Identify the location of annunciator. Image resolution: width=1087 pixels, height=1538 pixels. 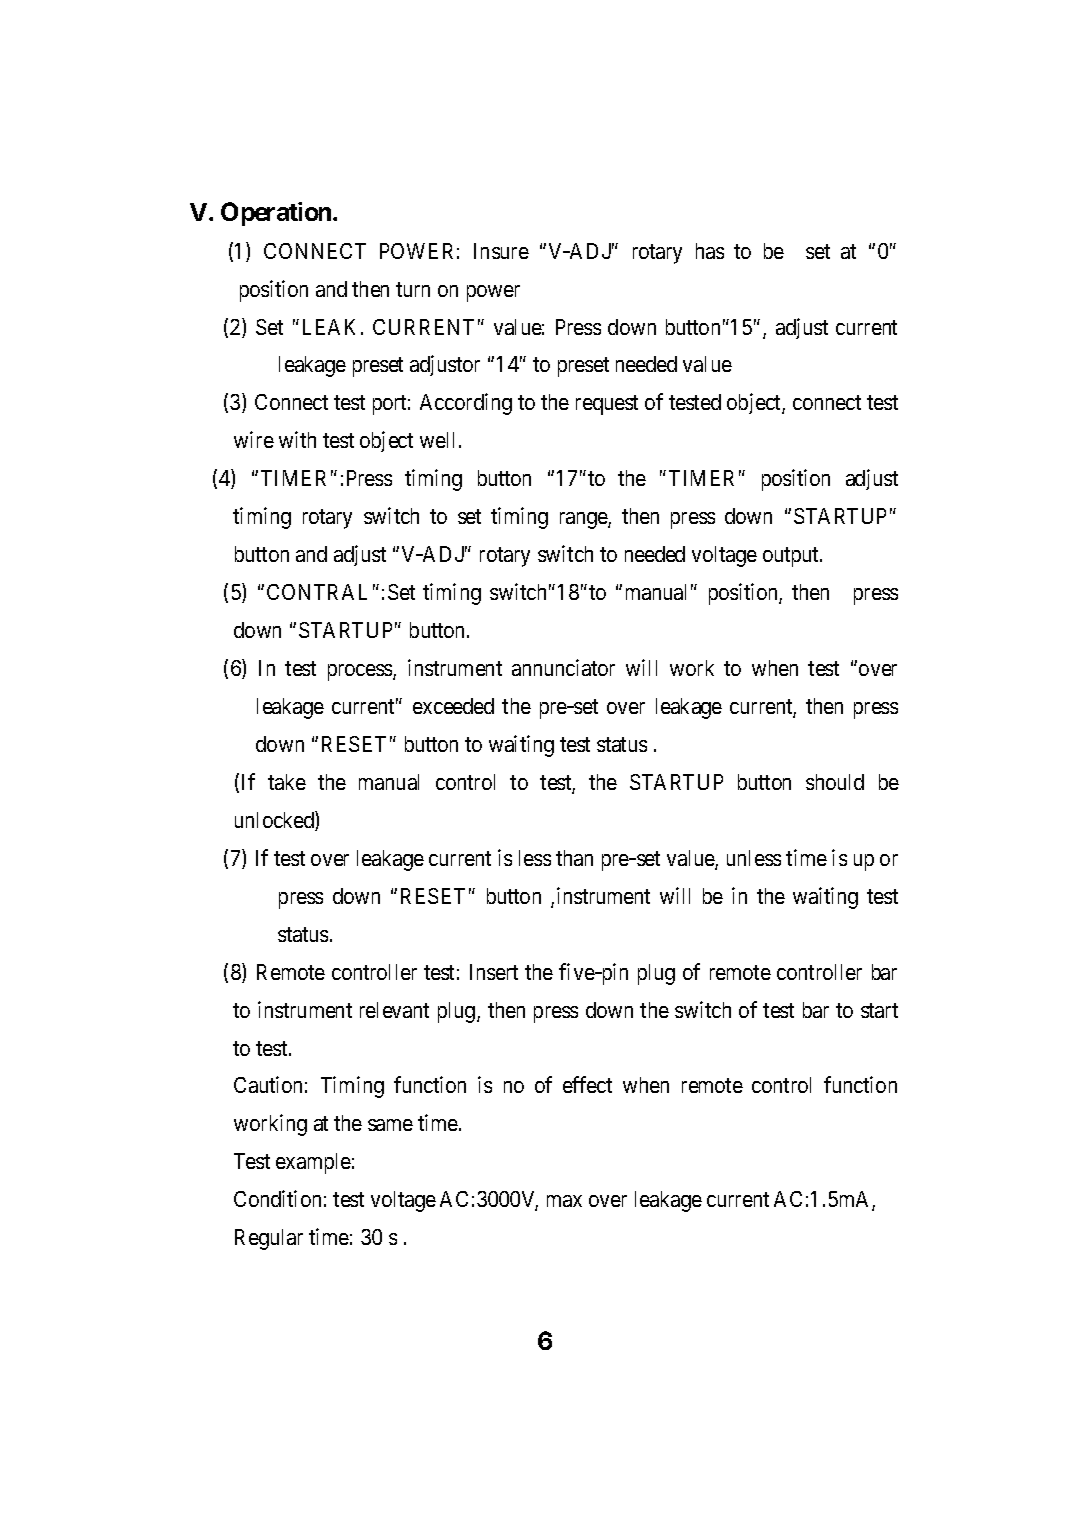
(563, 667).
